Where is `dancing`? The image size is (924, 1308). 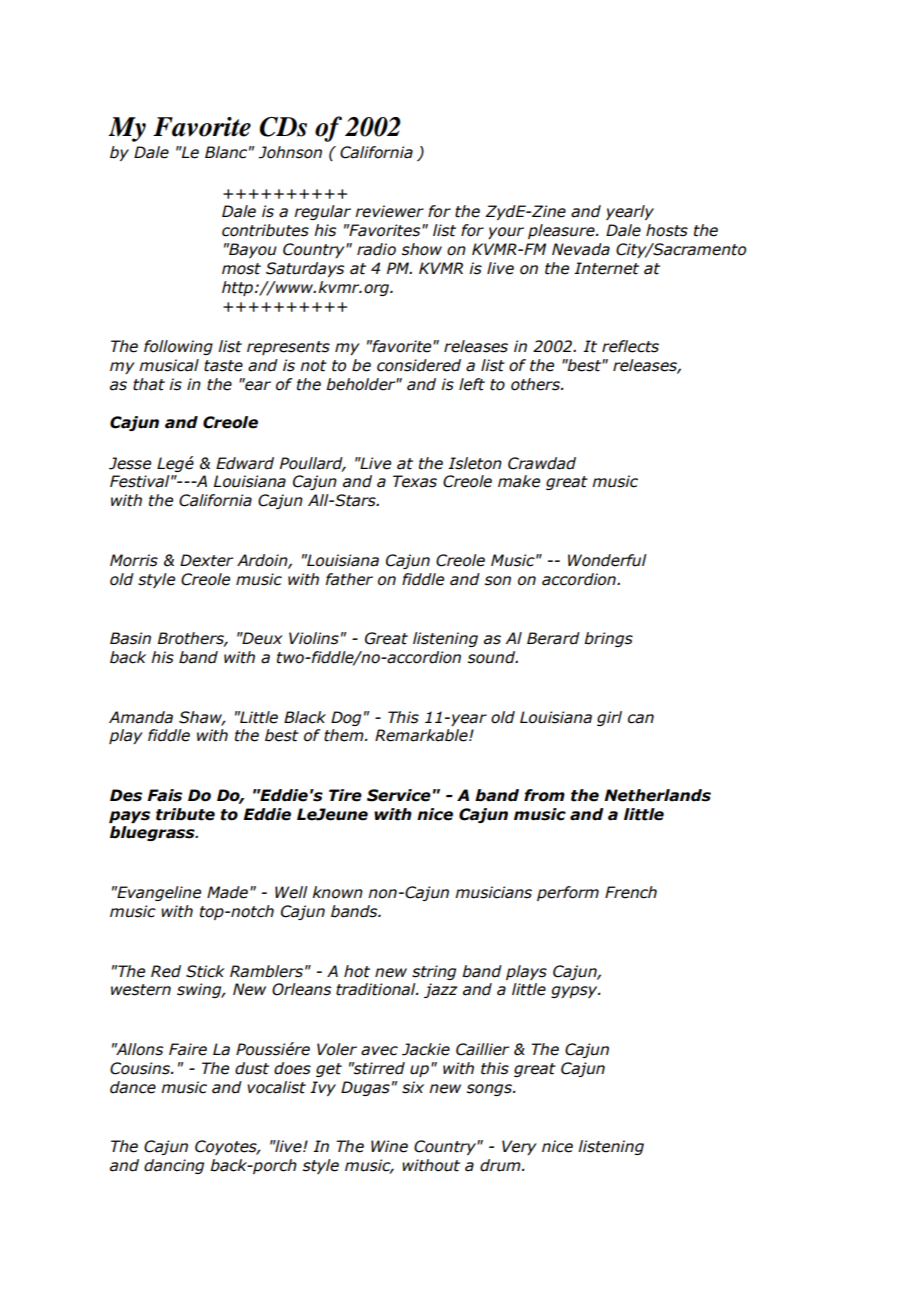
dancing is located at coordinates (174, 1166).
